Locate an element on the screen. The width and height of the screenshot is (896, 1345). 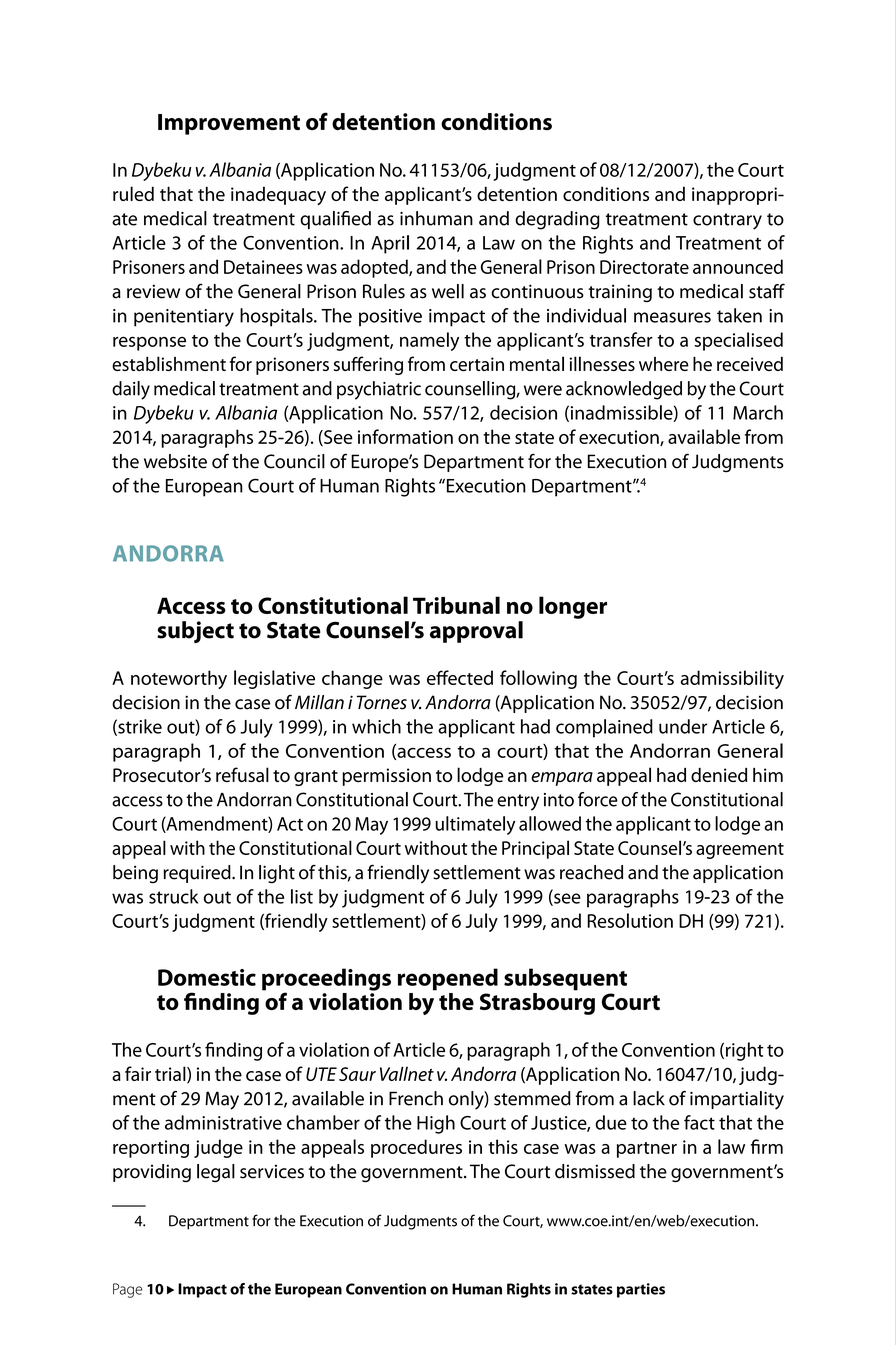
refusal is located at coordinates (242, 774).
